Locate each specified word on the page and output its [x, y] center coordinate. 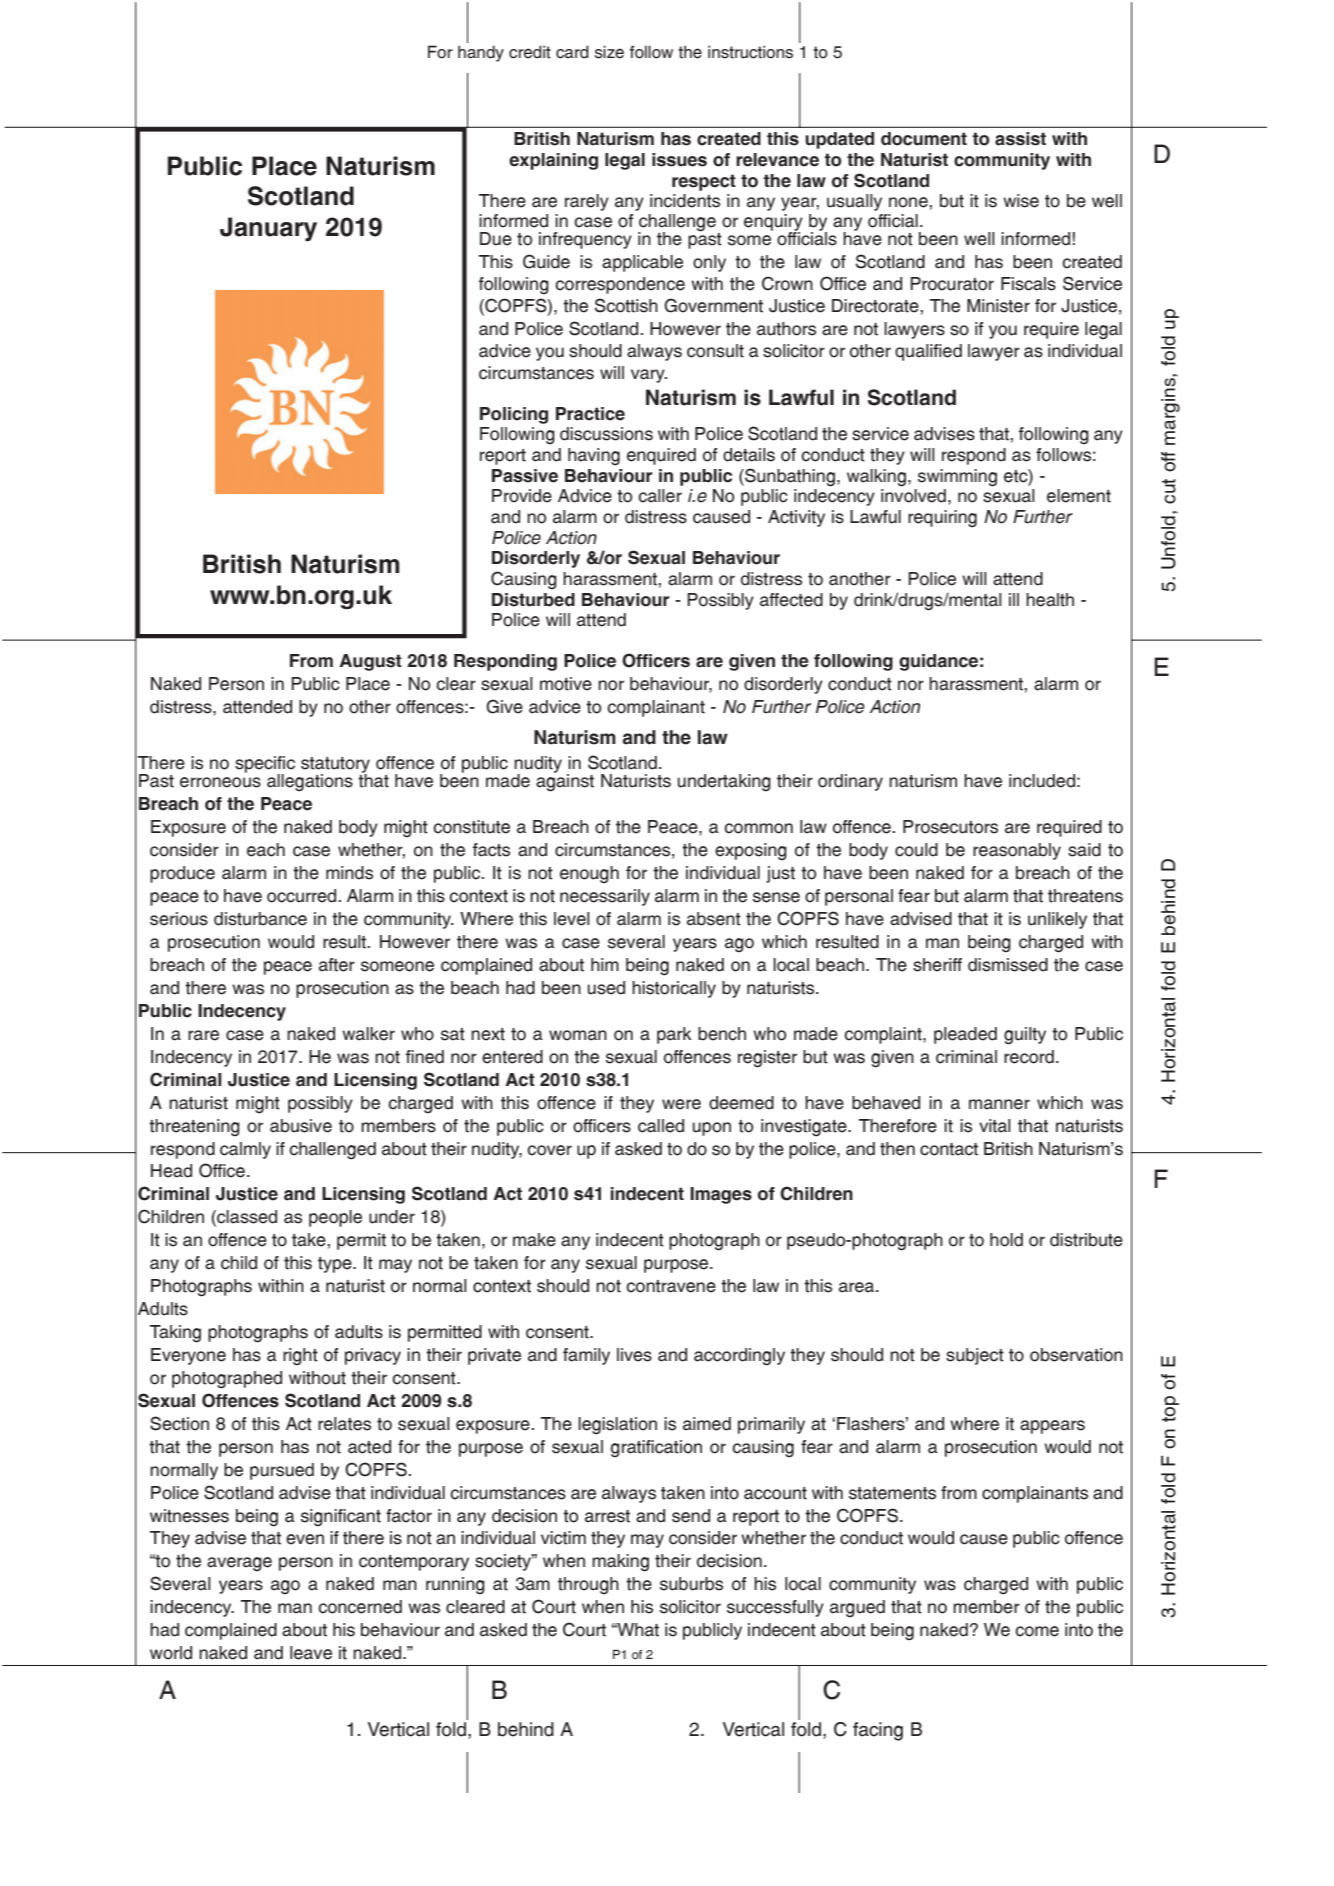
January [268, 229]
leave [311, 1653]
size [609, 52]
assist [1020, 139]
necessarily [605, 897]
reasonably [1017, 851]
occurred [303, 896]
